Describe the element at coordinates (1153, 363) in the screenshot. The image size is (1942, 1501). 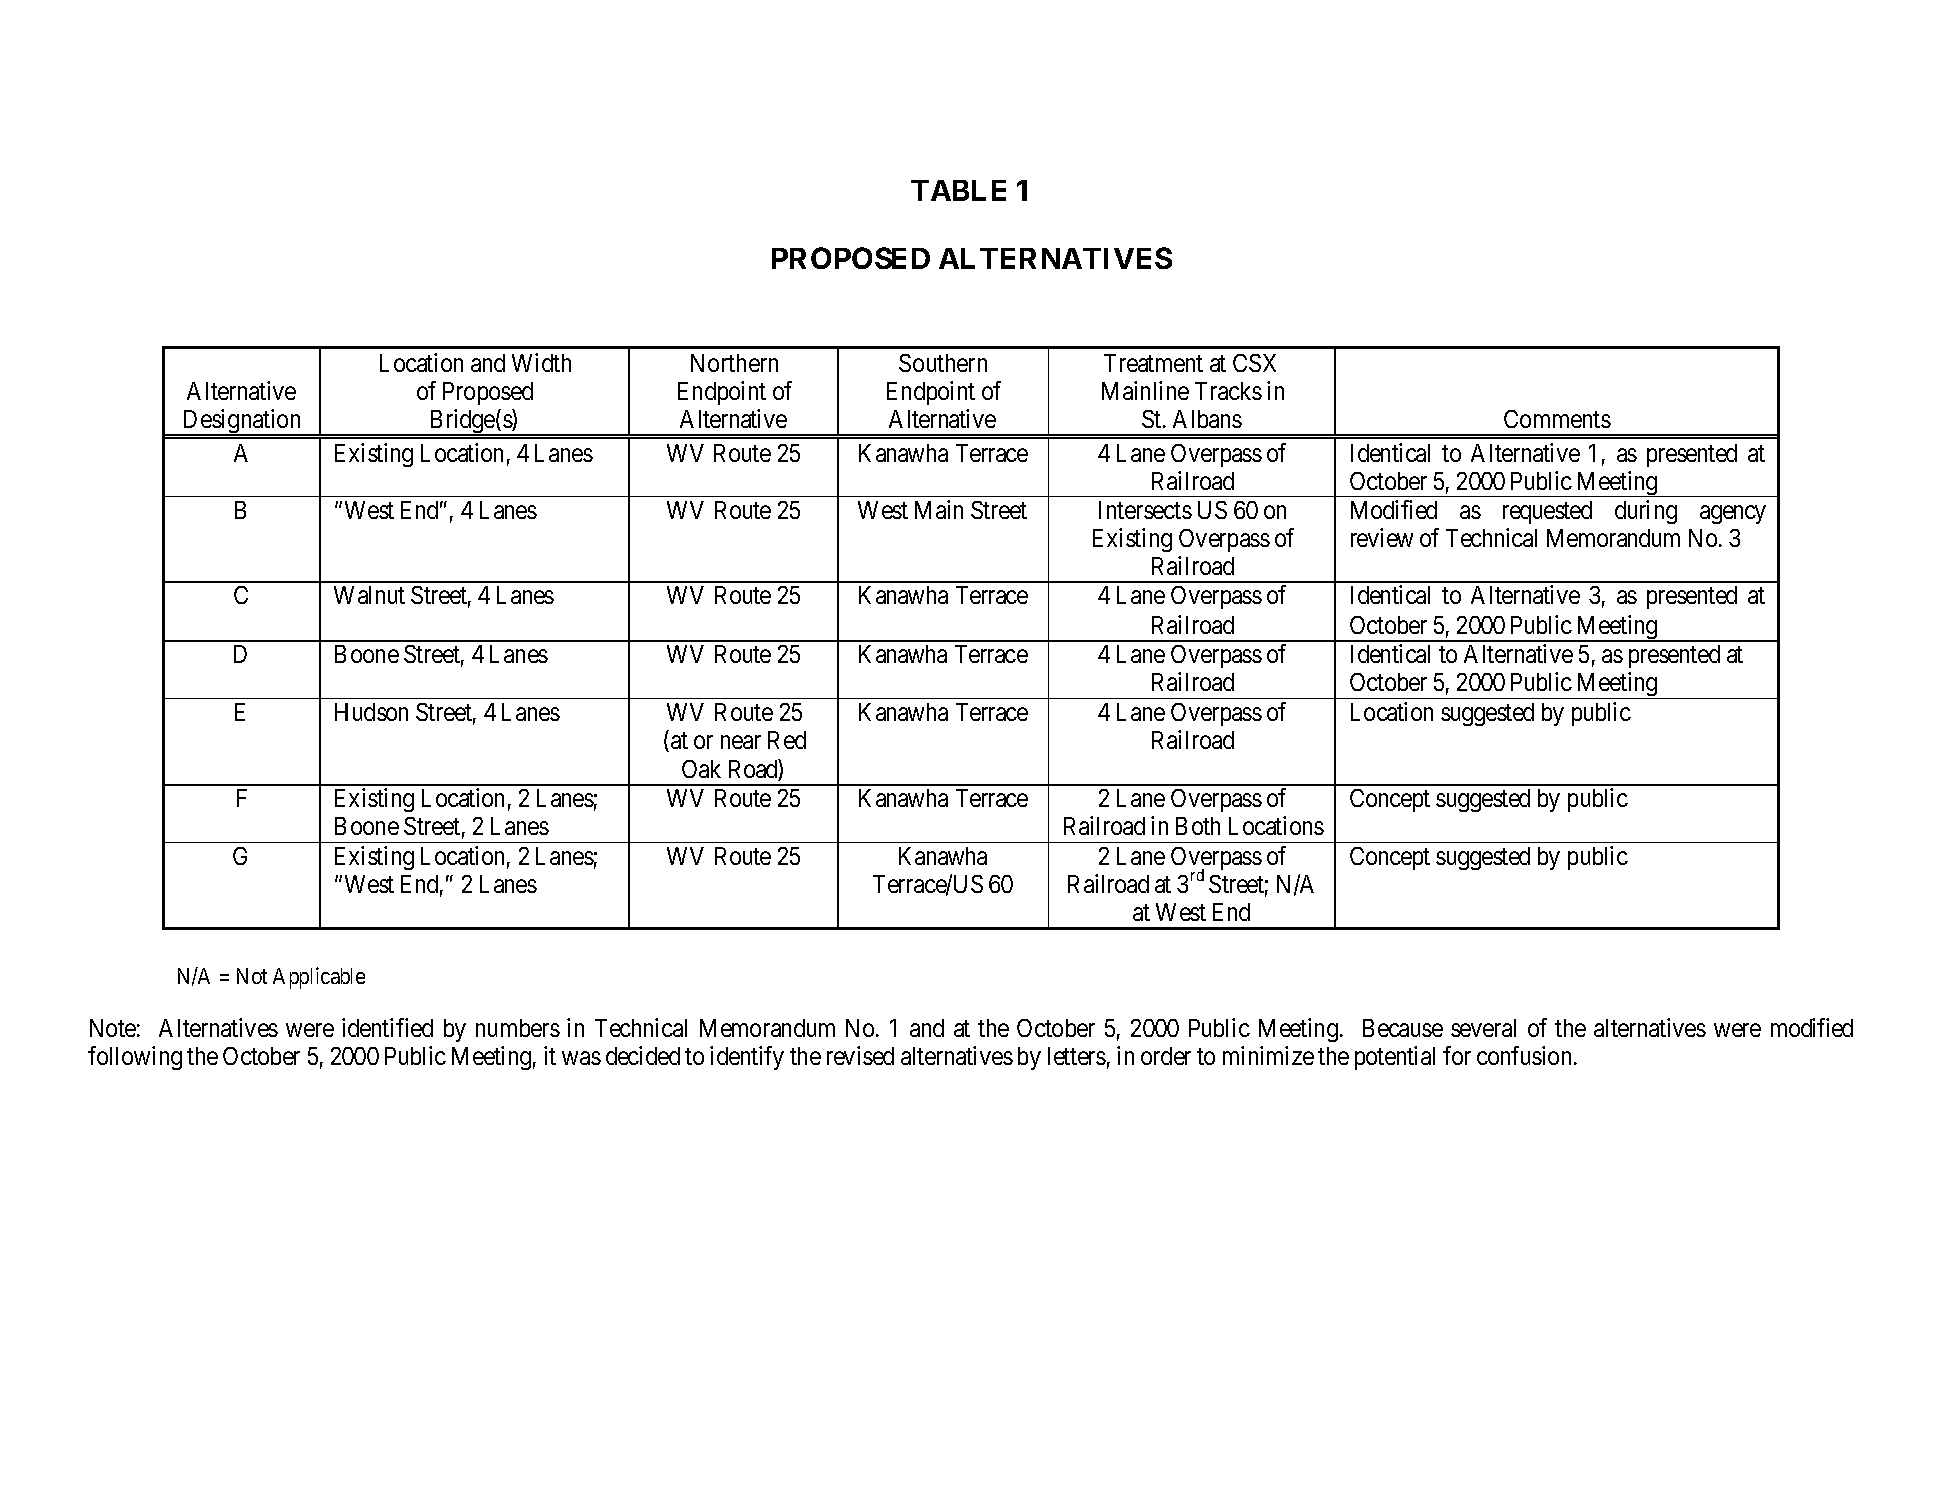
I see `Treatment` at that location.
